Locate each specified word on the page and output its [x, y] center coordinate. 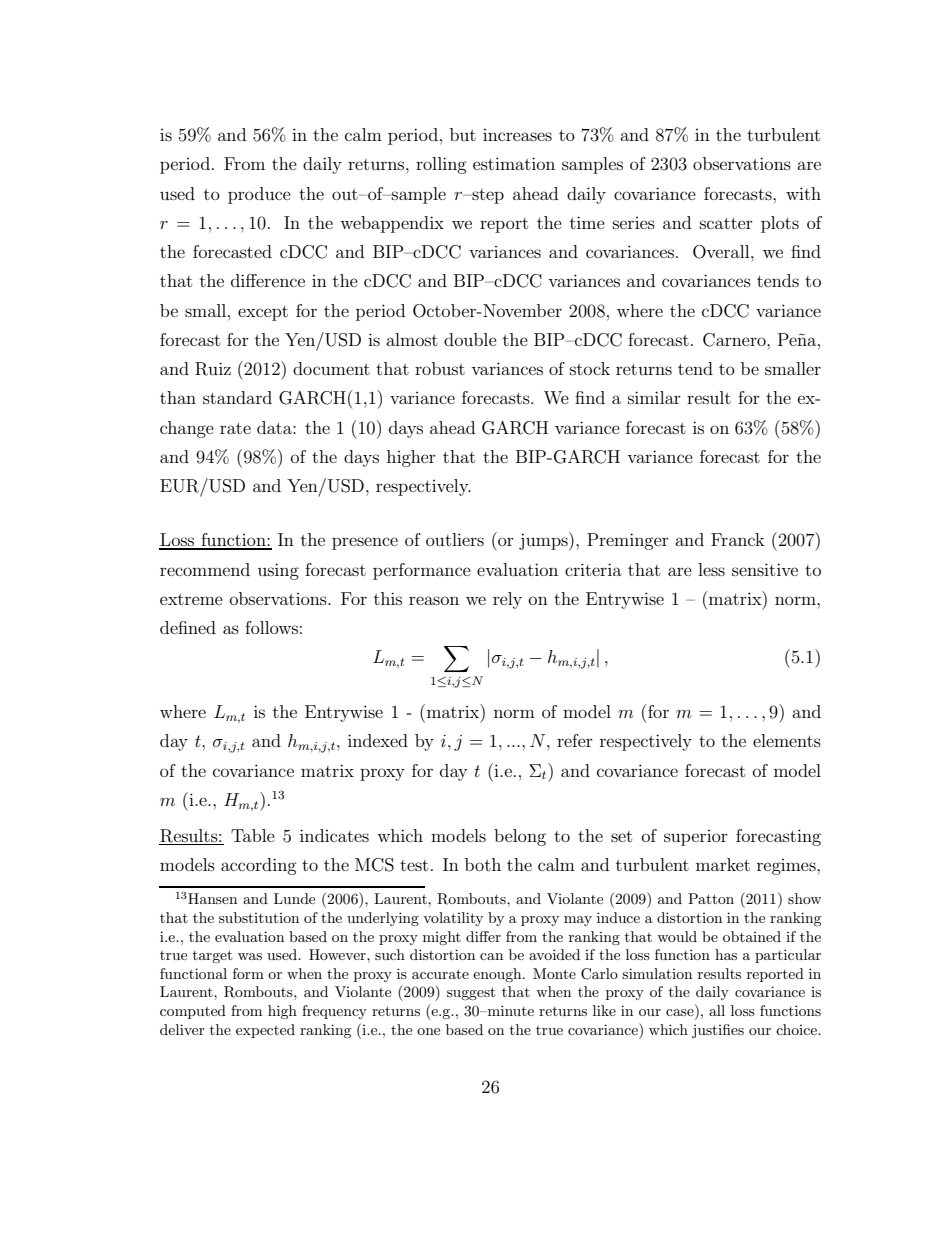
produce [259, 195]
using [278, 571]
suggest [471, 993]
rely [507, 600]
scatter [726, 223]
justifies [718, 1031]
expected [265, 1031]
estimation [514, 163]
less [711, 569]
